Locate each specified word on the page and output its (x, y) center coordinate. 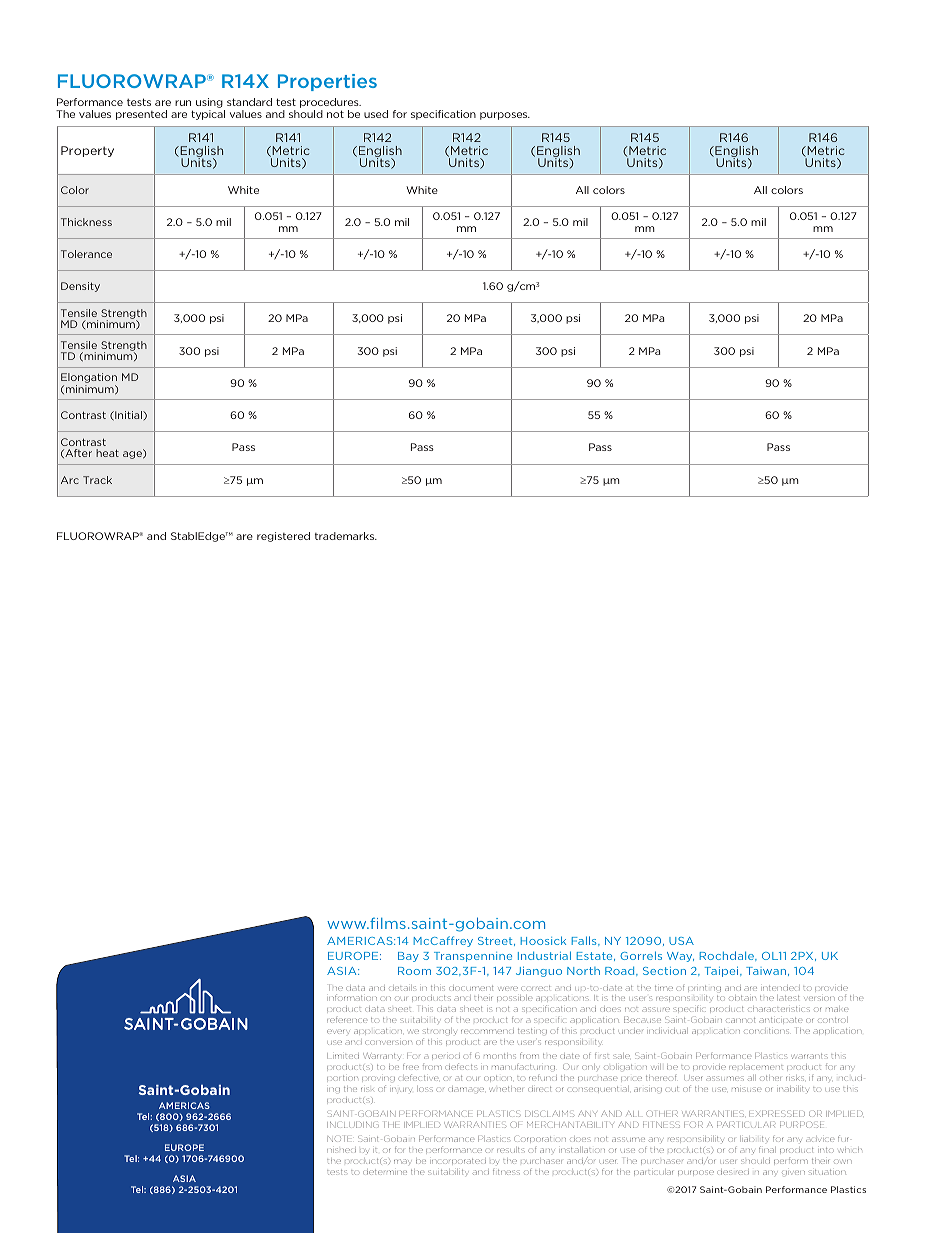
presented (141, 115)
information (353, 997)
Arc (70, 480)
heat (107, 453)
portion (342, 1078)
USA (681, 941)
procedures (330, 104)
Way (680, 957)
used (376, 114)
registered (283, 537)
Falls (585, 941)
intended (781, 988)
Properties (327, 82)
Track (97, 480)
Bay (408, 957)
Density (80, 287)
